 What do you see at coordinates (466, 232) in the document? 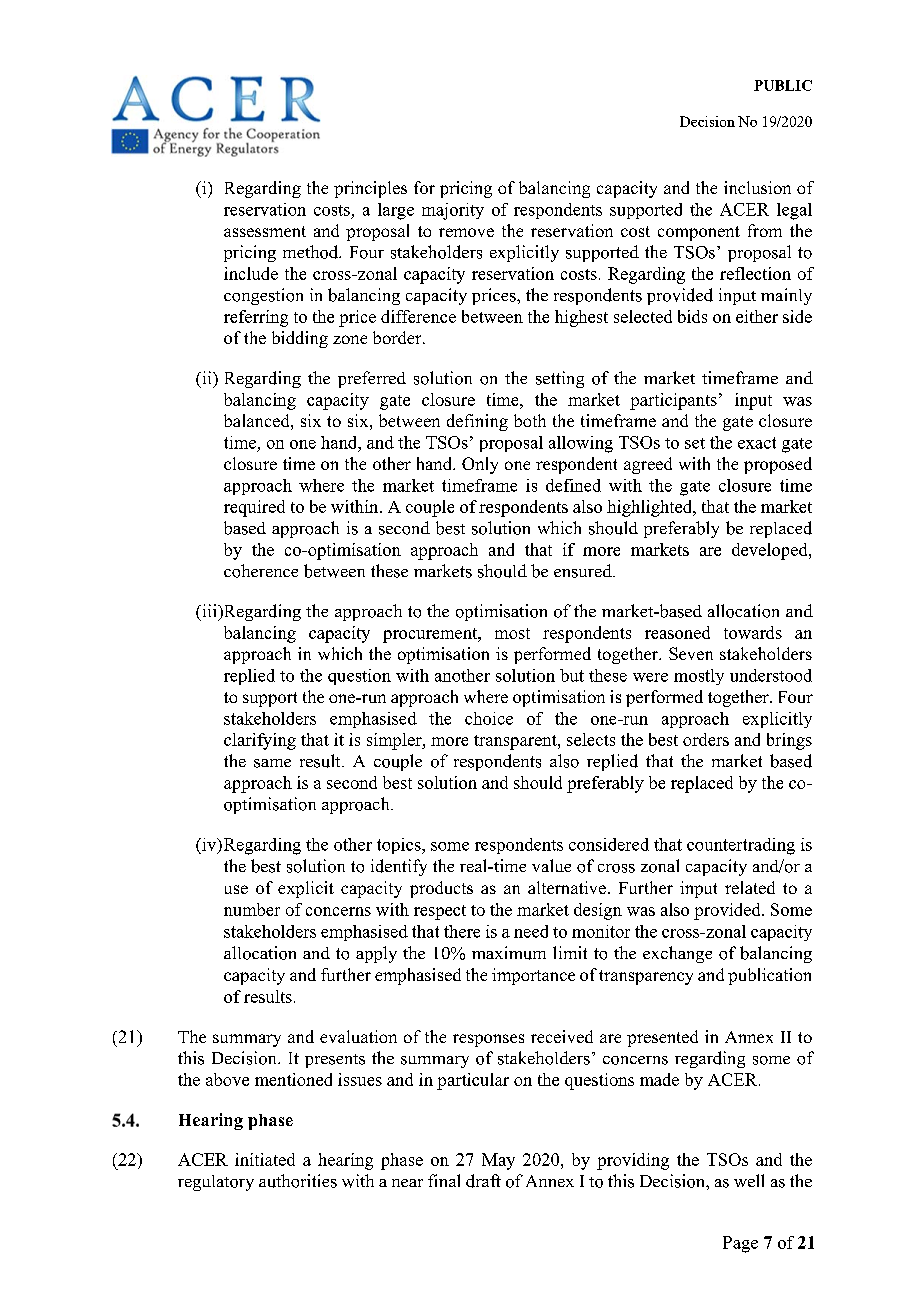
I see `remove` at bounding box center [466, 232].
